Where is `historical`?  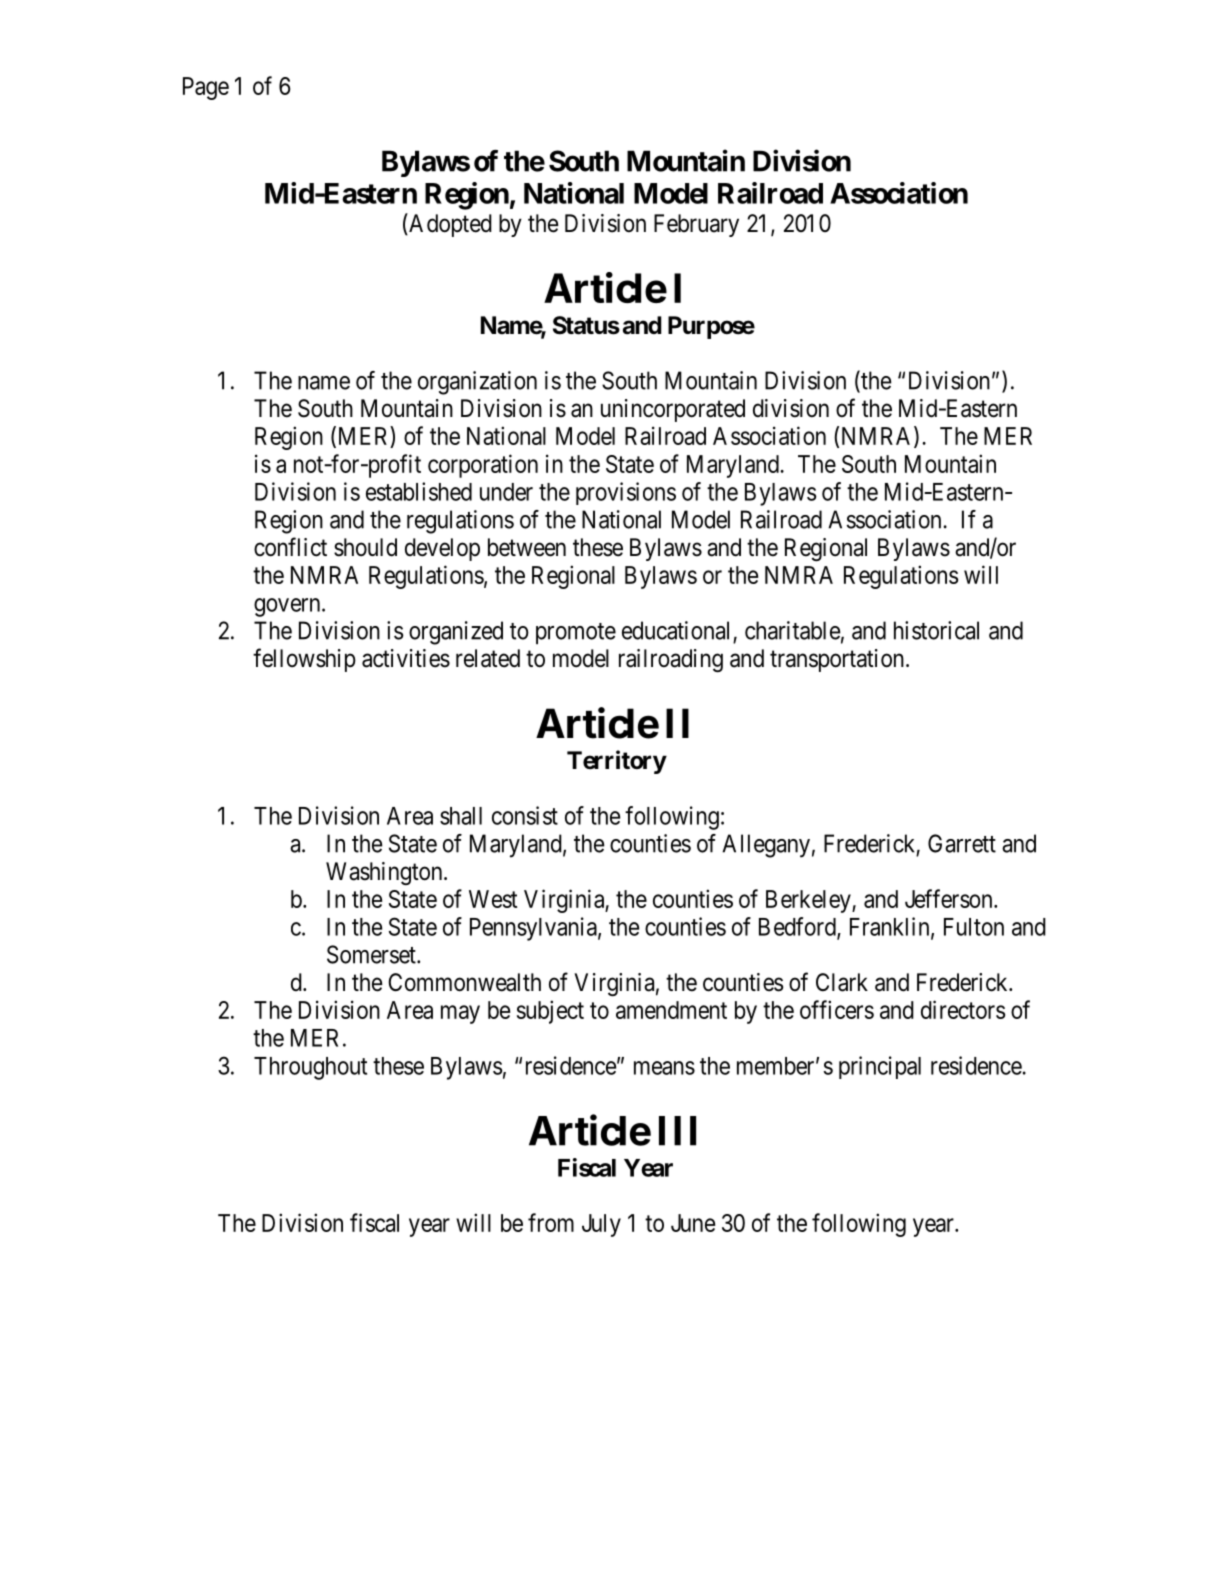 historical is located at coordinates (936, 630).
